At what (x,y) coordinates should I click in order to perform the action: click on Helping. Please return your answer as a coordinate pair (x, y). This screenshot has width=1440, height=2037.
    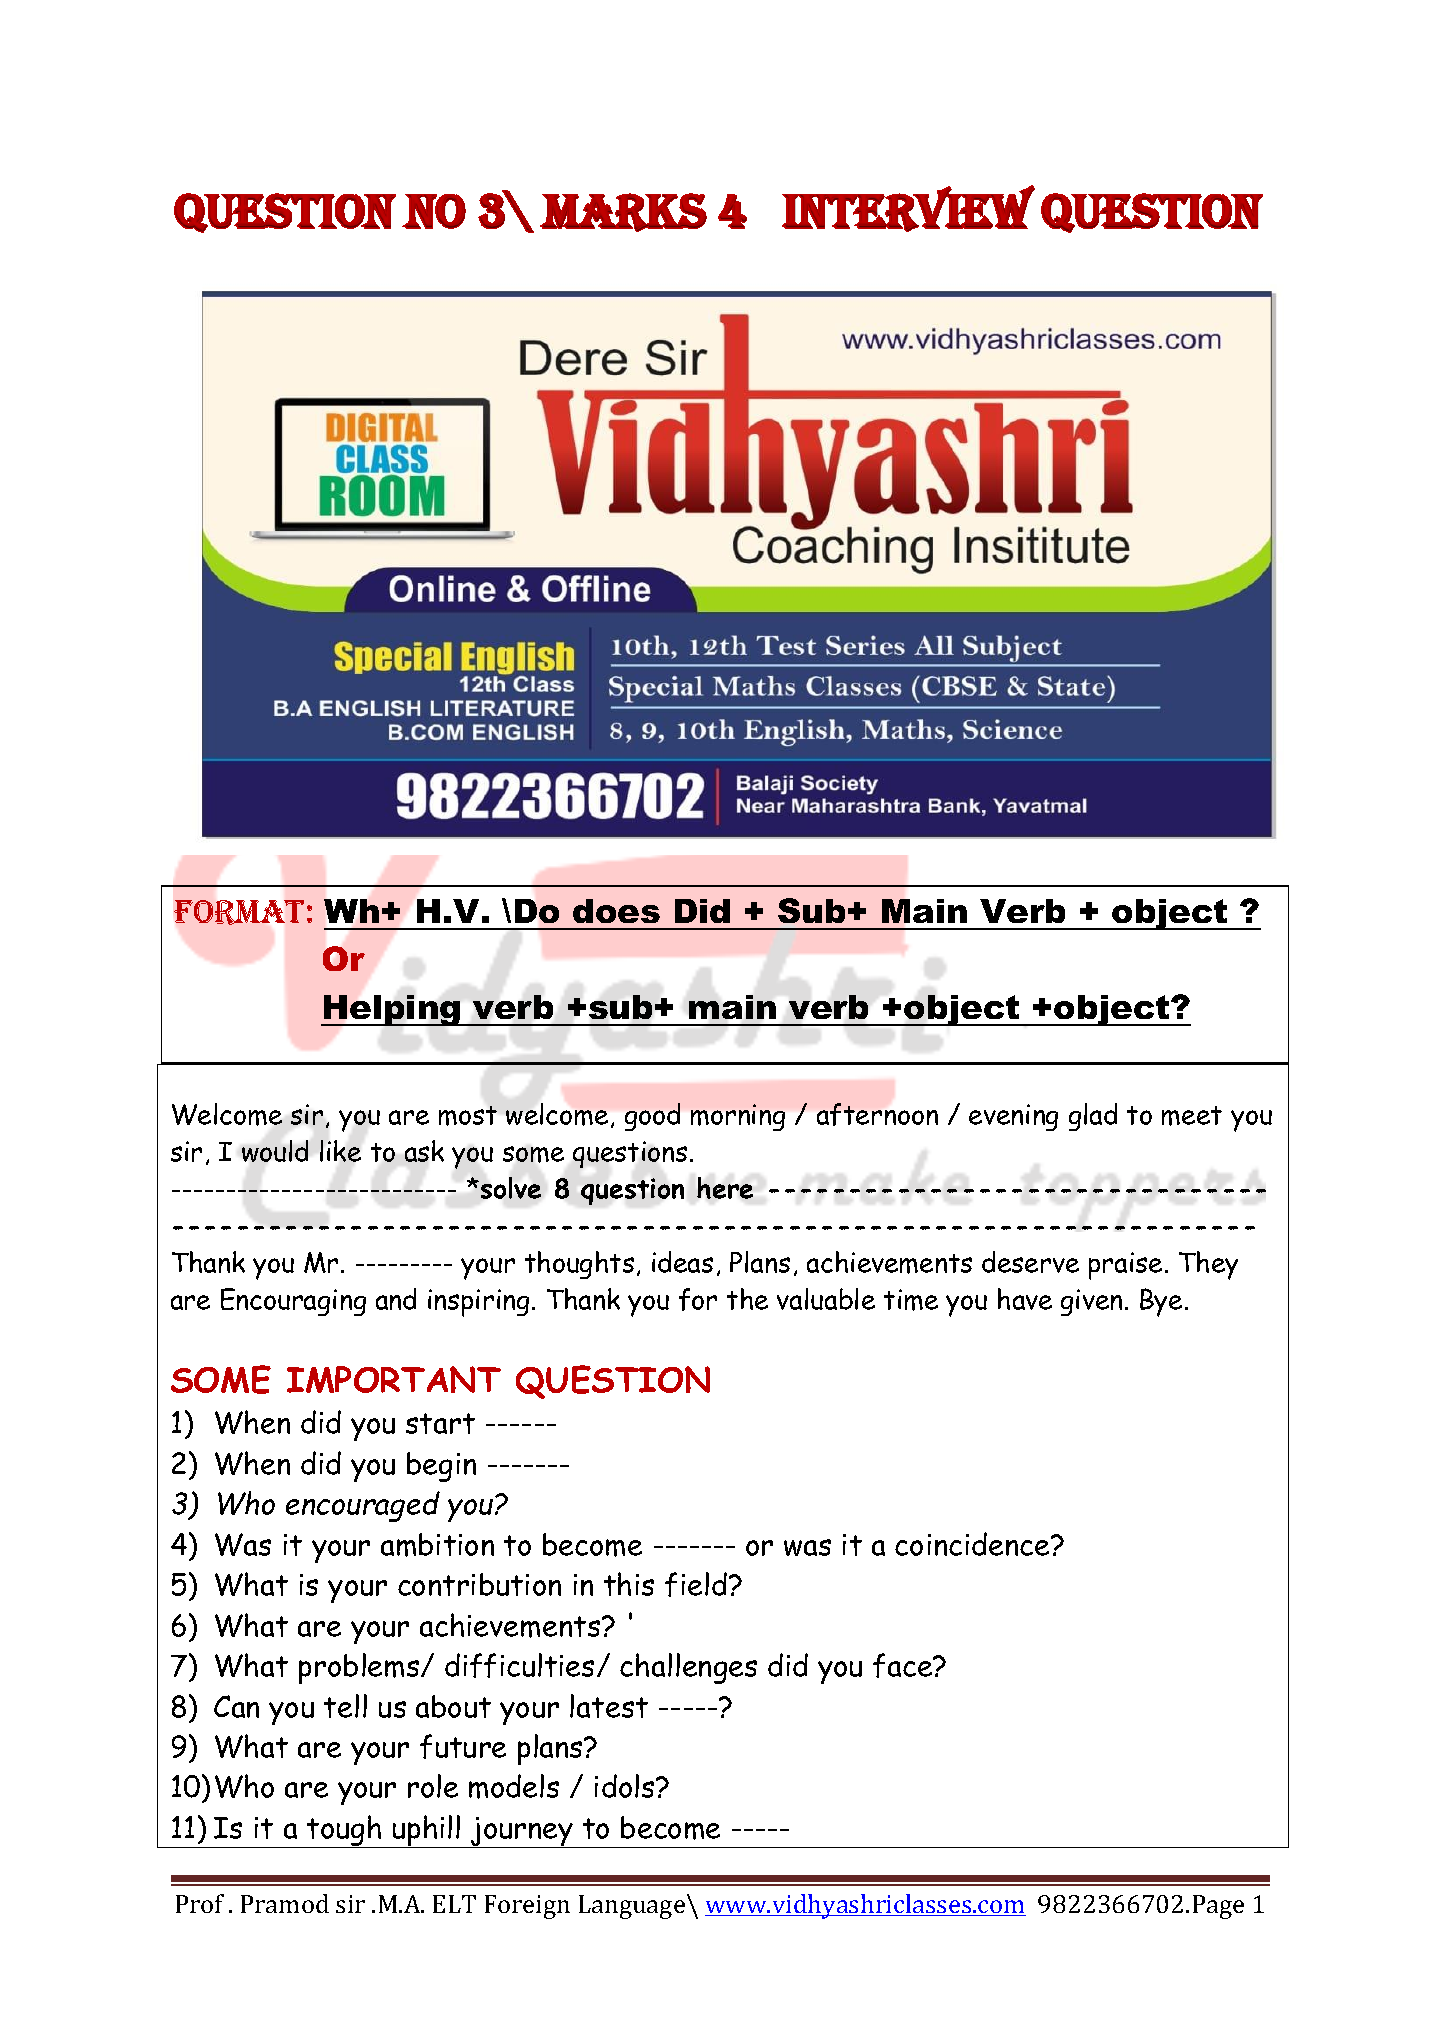
    Looking at the image, I should click on (392, 1010).
